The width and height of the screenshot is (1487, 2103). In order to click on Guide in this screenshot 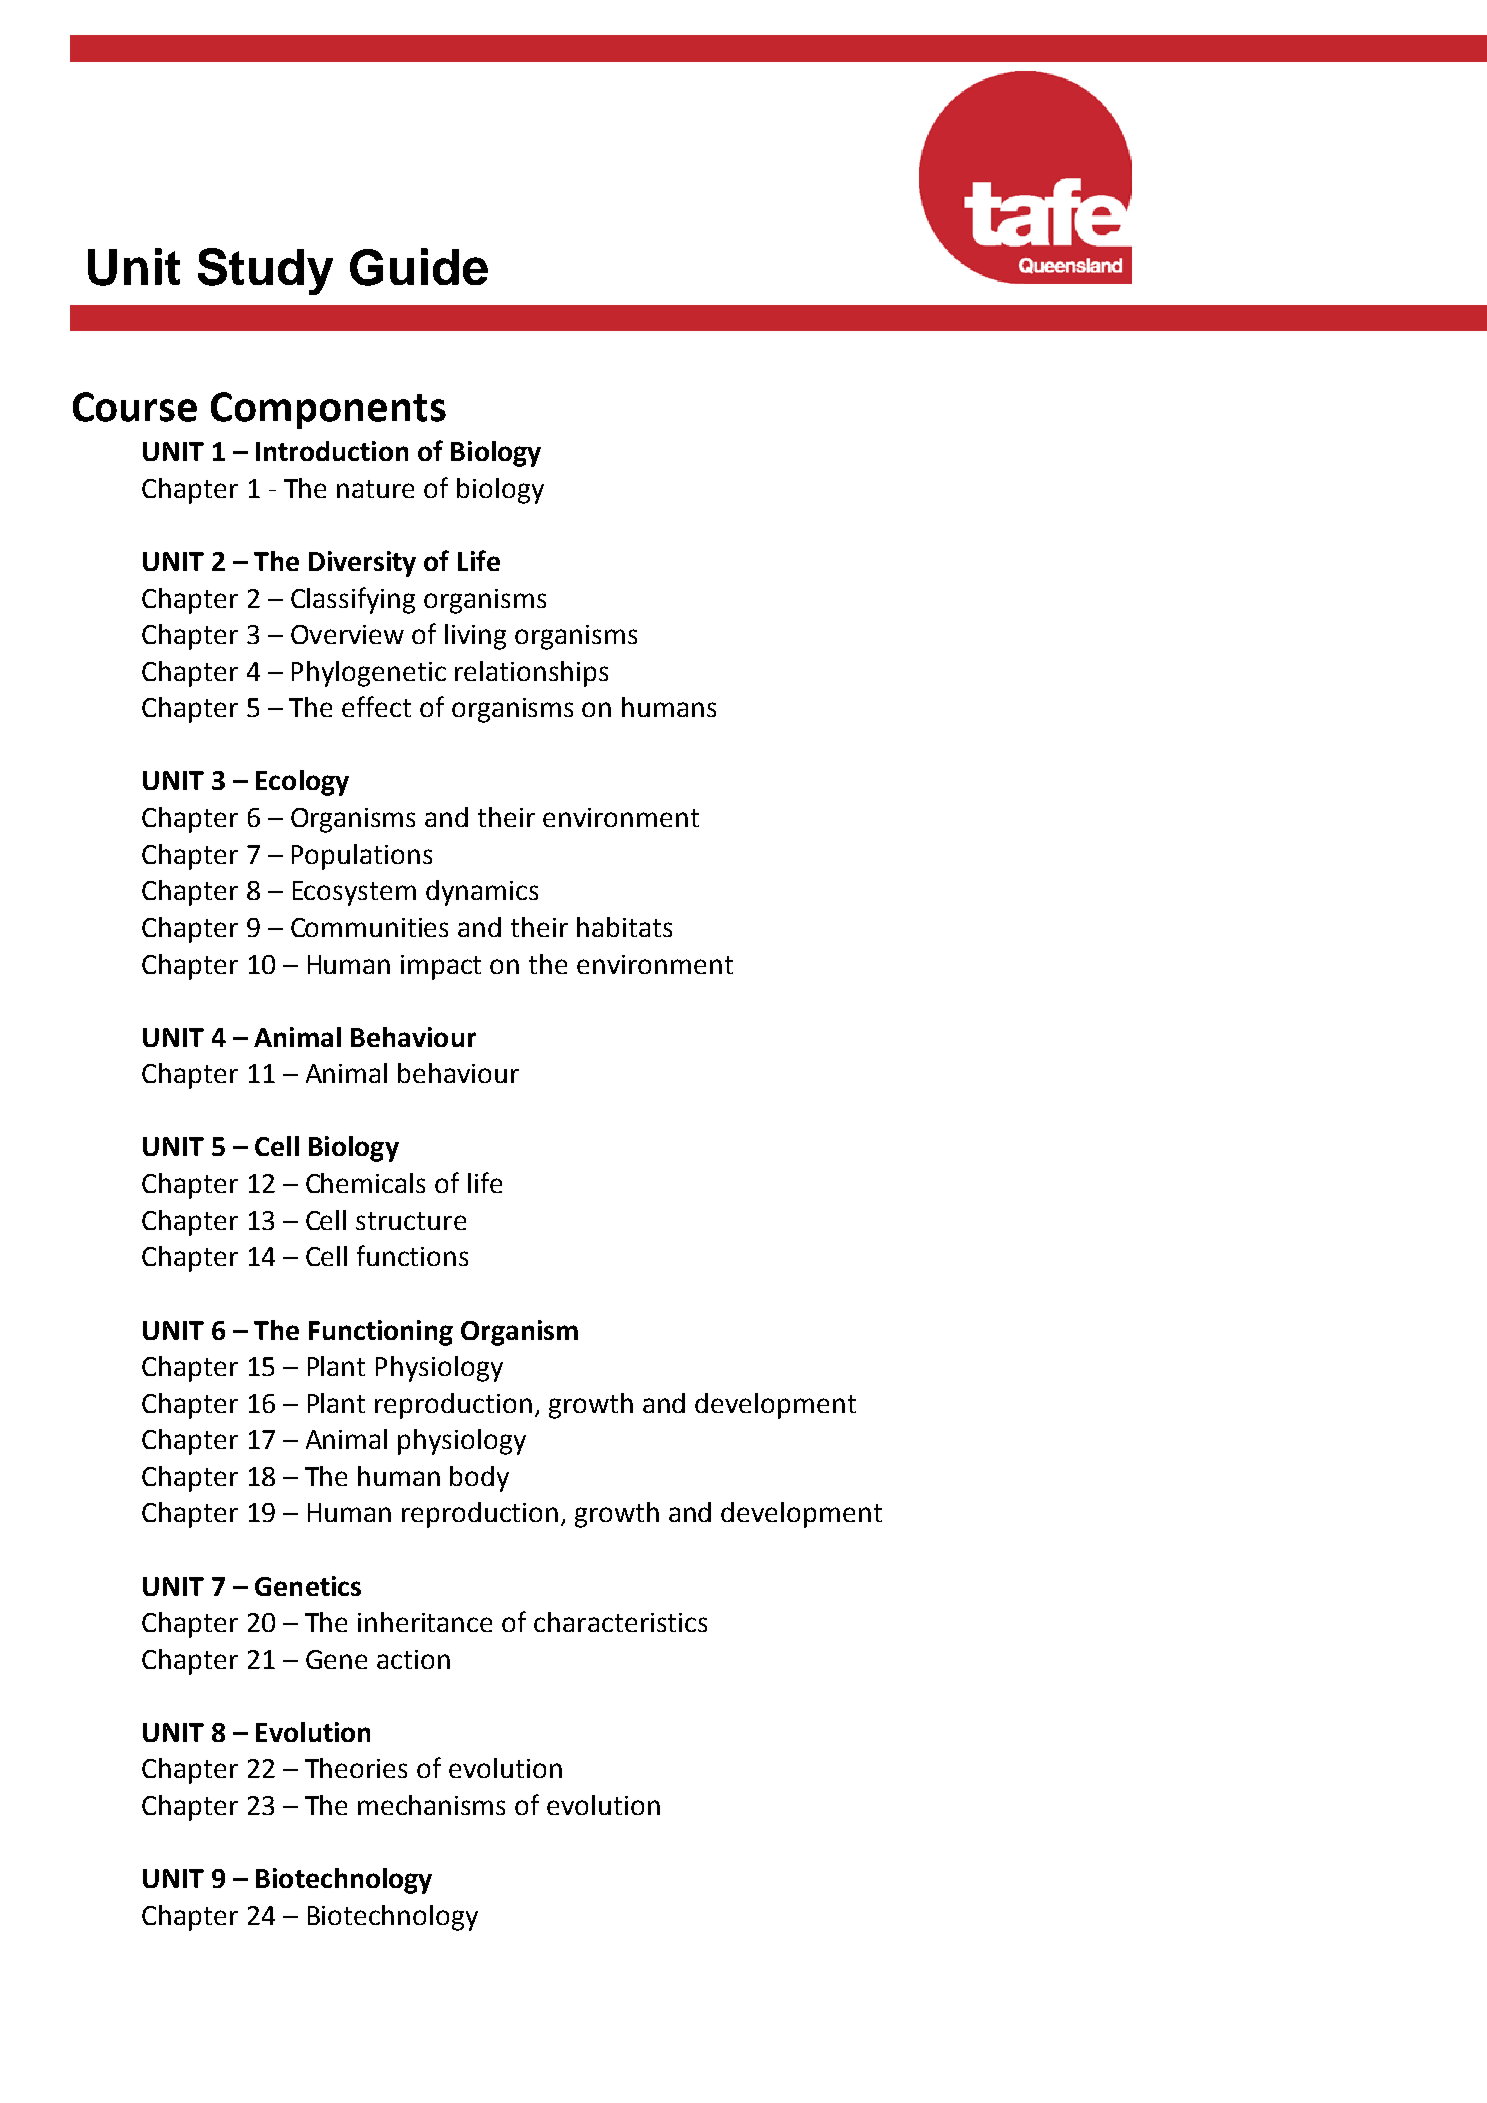, I will do `click(419, 267)`.
